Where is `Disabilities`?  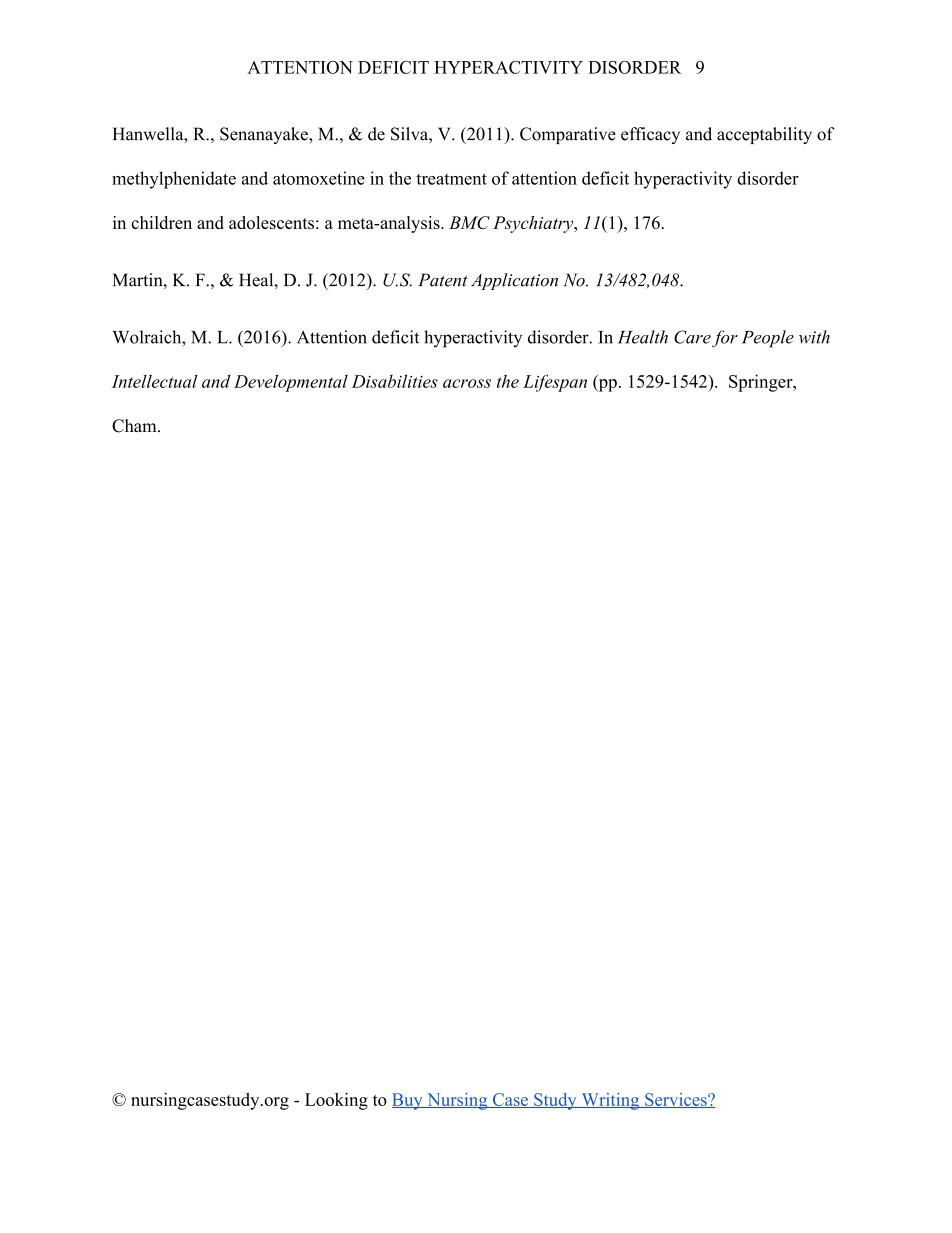
Disabilities is located at coordinates (395, 381).
